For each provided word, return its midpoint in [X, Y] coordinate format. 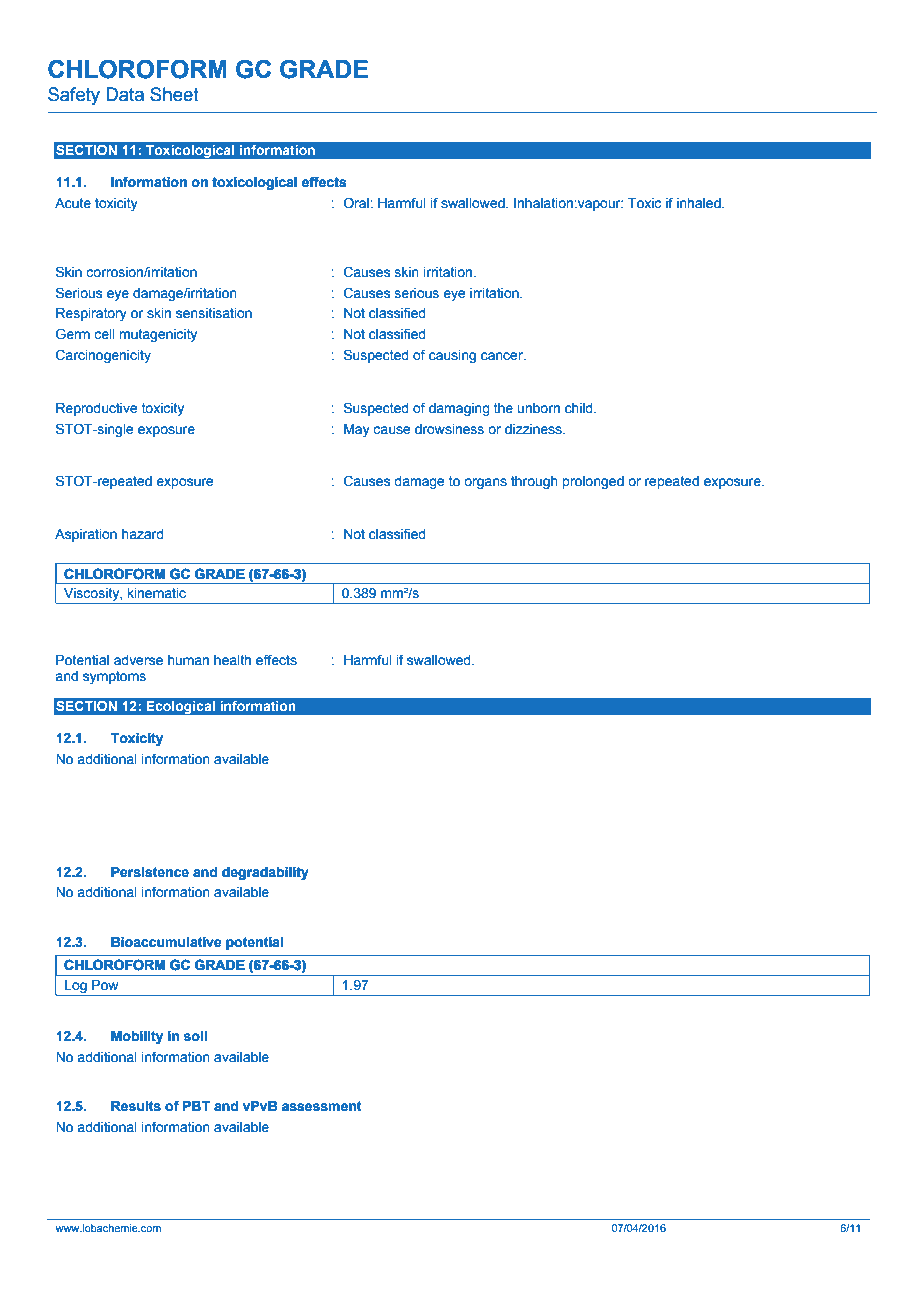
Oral [357, 203]
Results [136, 1106]
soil [195, 1036]
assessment [321, 1106]
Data [125, 94]
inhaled [700, 203]
